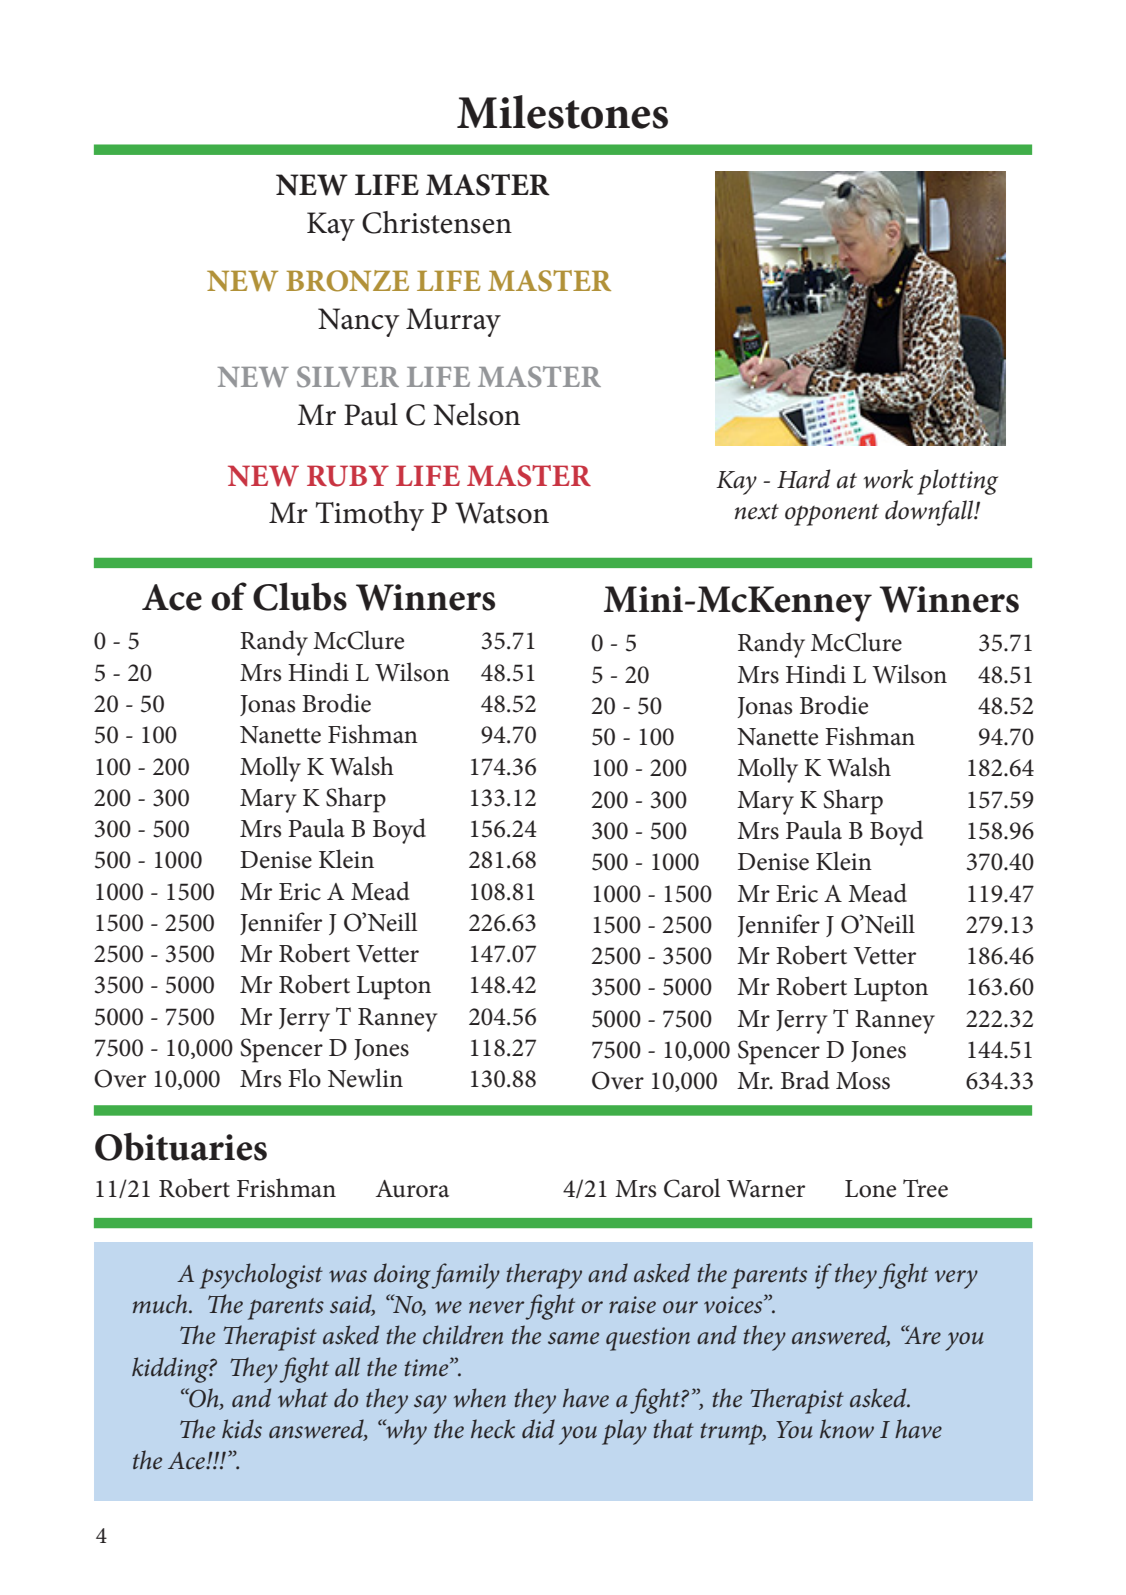  I want to click on work, so click(888, 479).
